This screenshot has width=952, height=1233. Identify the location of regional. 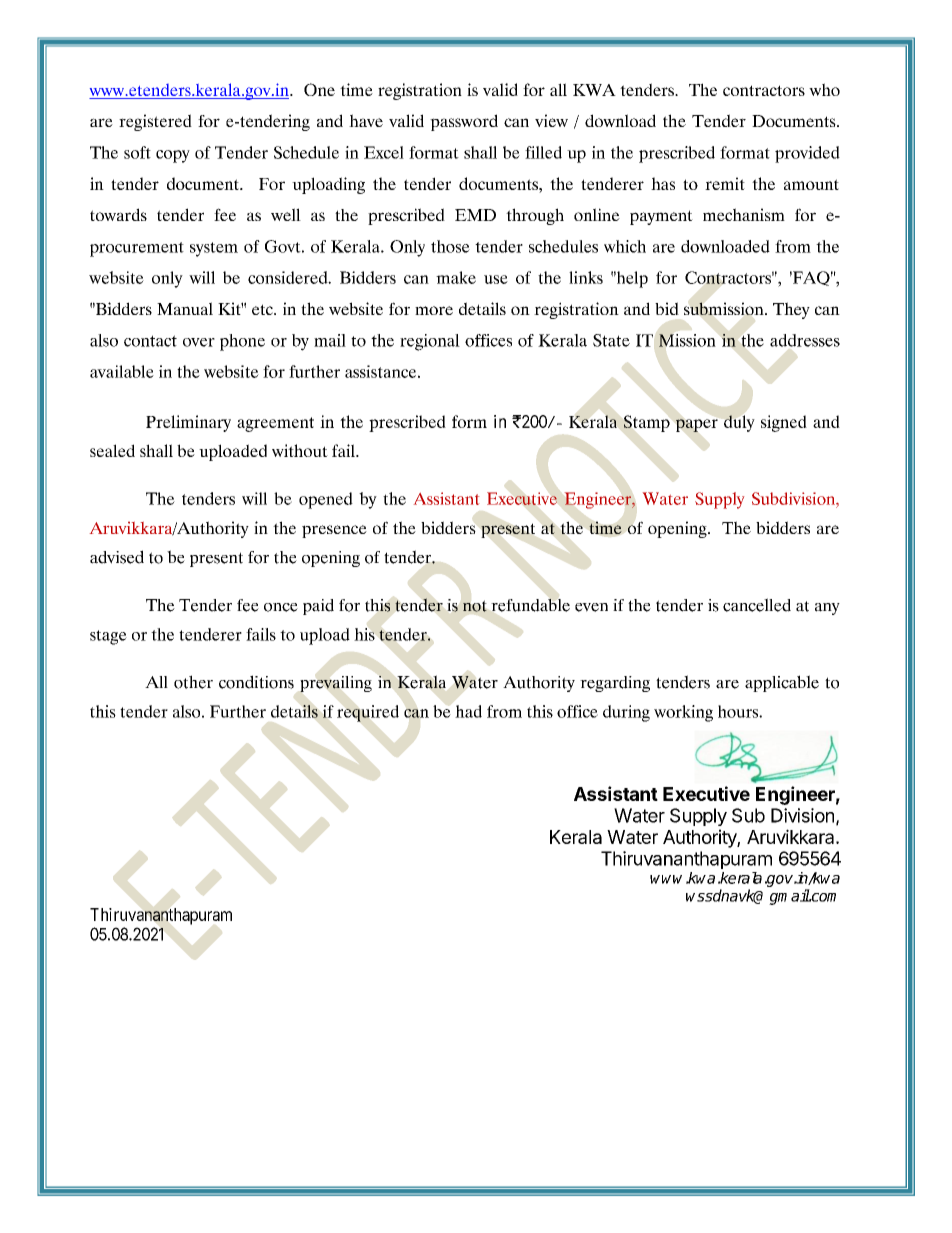
(430, 342).
